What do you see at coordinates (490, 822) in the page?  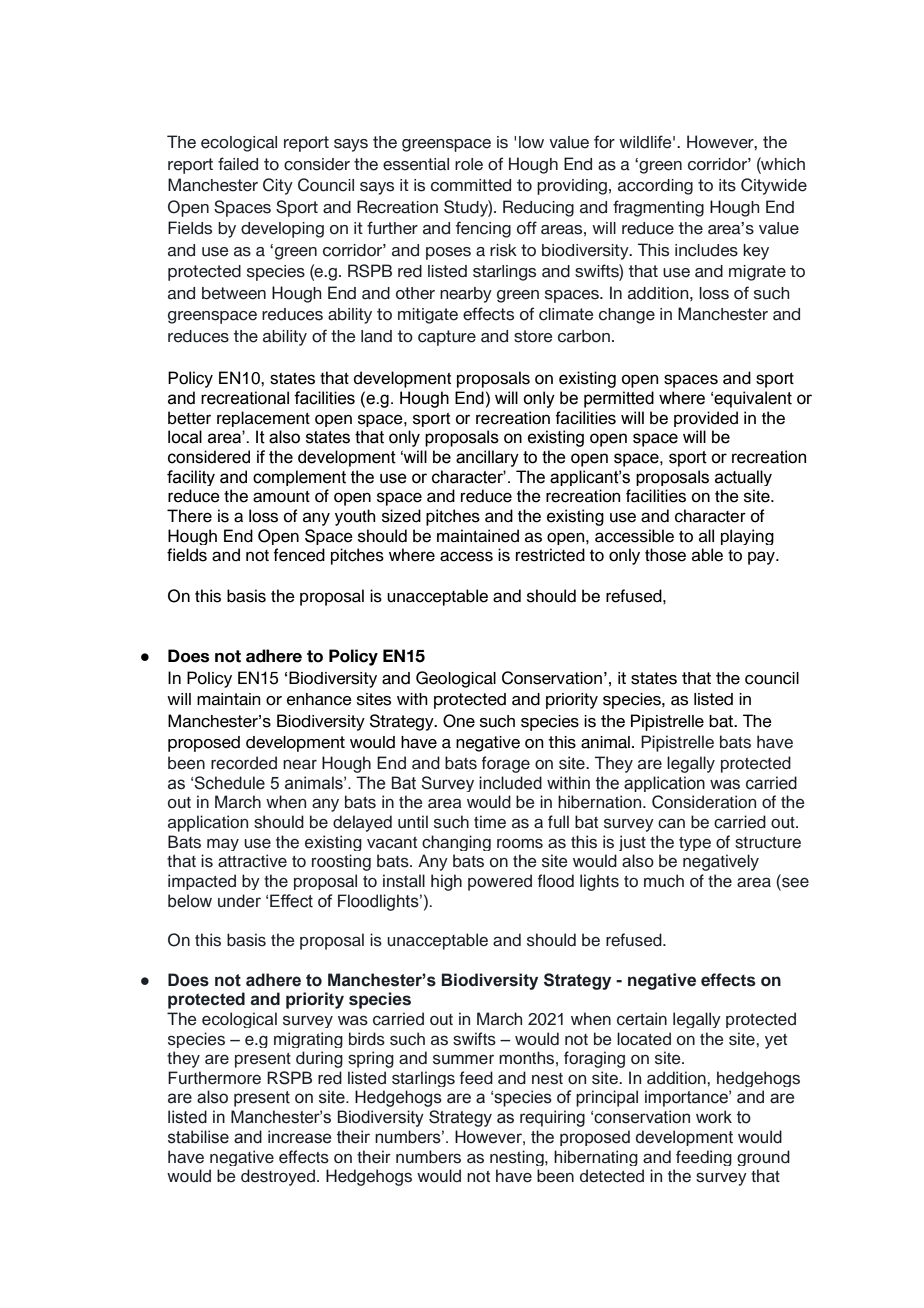 I see `time` at bounding box center [490, 822].
